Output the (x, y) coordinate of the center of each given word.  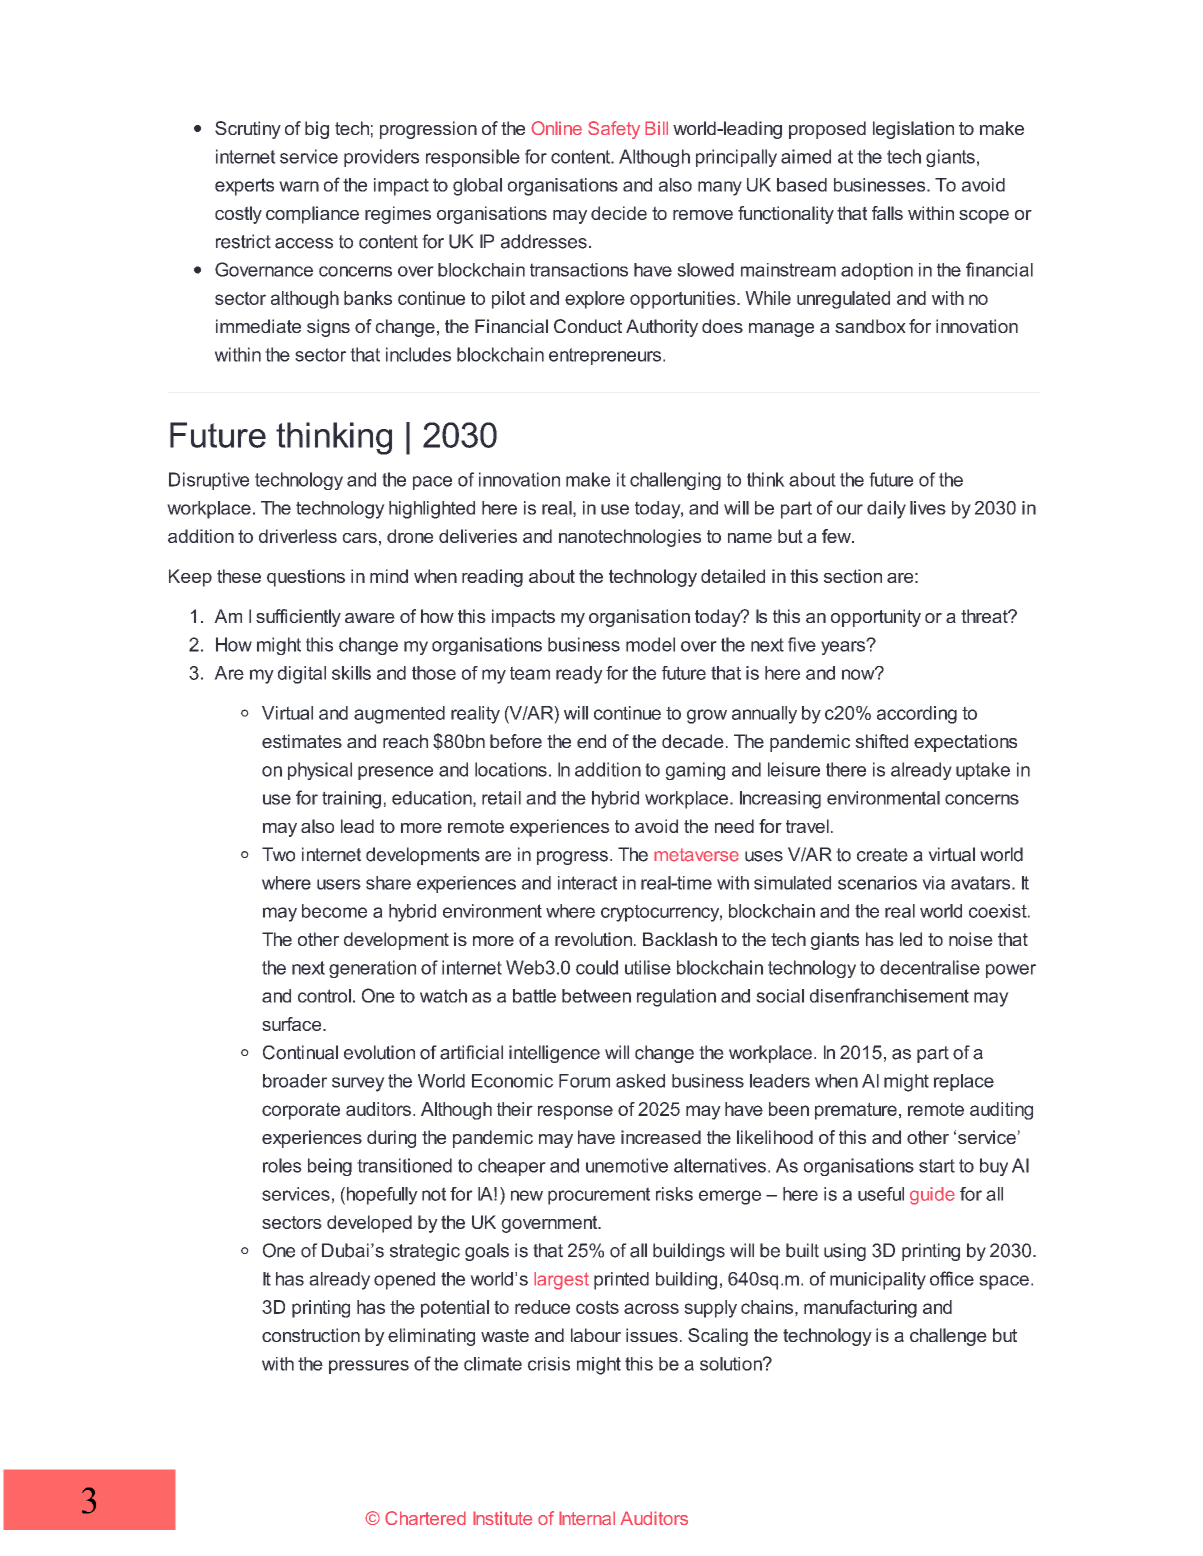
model (650, 644)
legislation (913, 130)
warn (299, 186)
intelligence (554, 1054)
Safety (614, 130)
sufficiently (298, 618)
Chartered (425, 1518)
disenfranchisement (889, 995)
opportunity (876, 618)
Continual (300, 1052)
